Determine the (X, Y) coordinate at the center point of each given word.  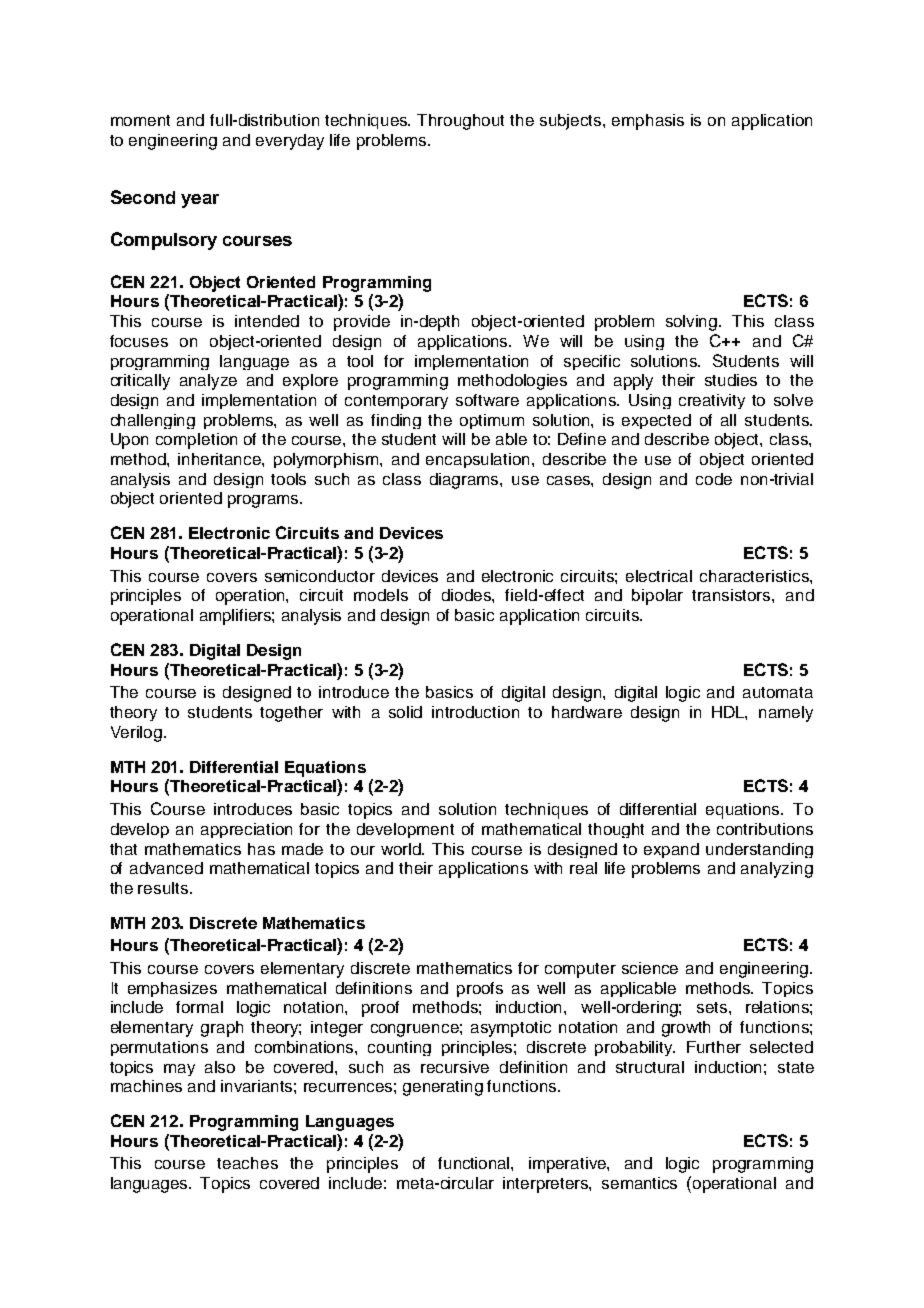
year (200, 201)
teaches (247, 1163)
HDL (729, 713)
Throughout (460, 122)
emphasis (648, 122)
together (291, 714)
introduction (475, 712)
